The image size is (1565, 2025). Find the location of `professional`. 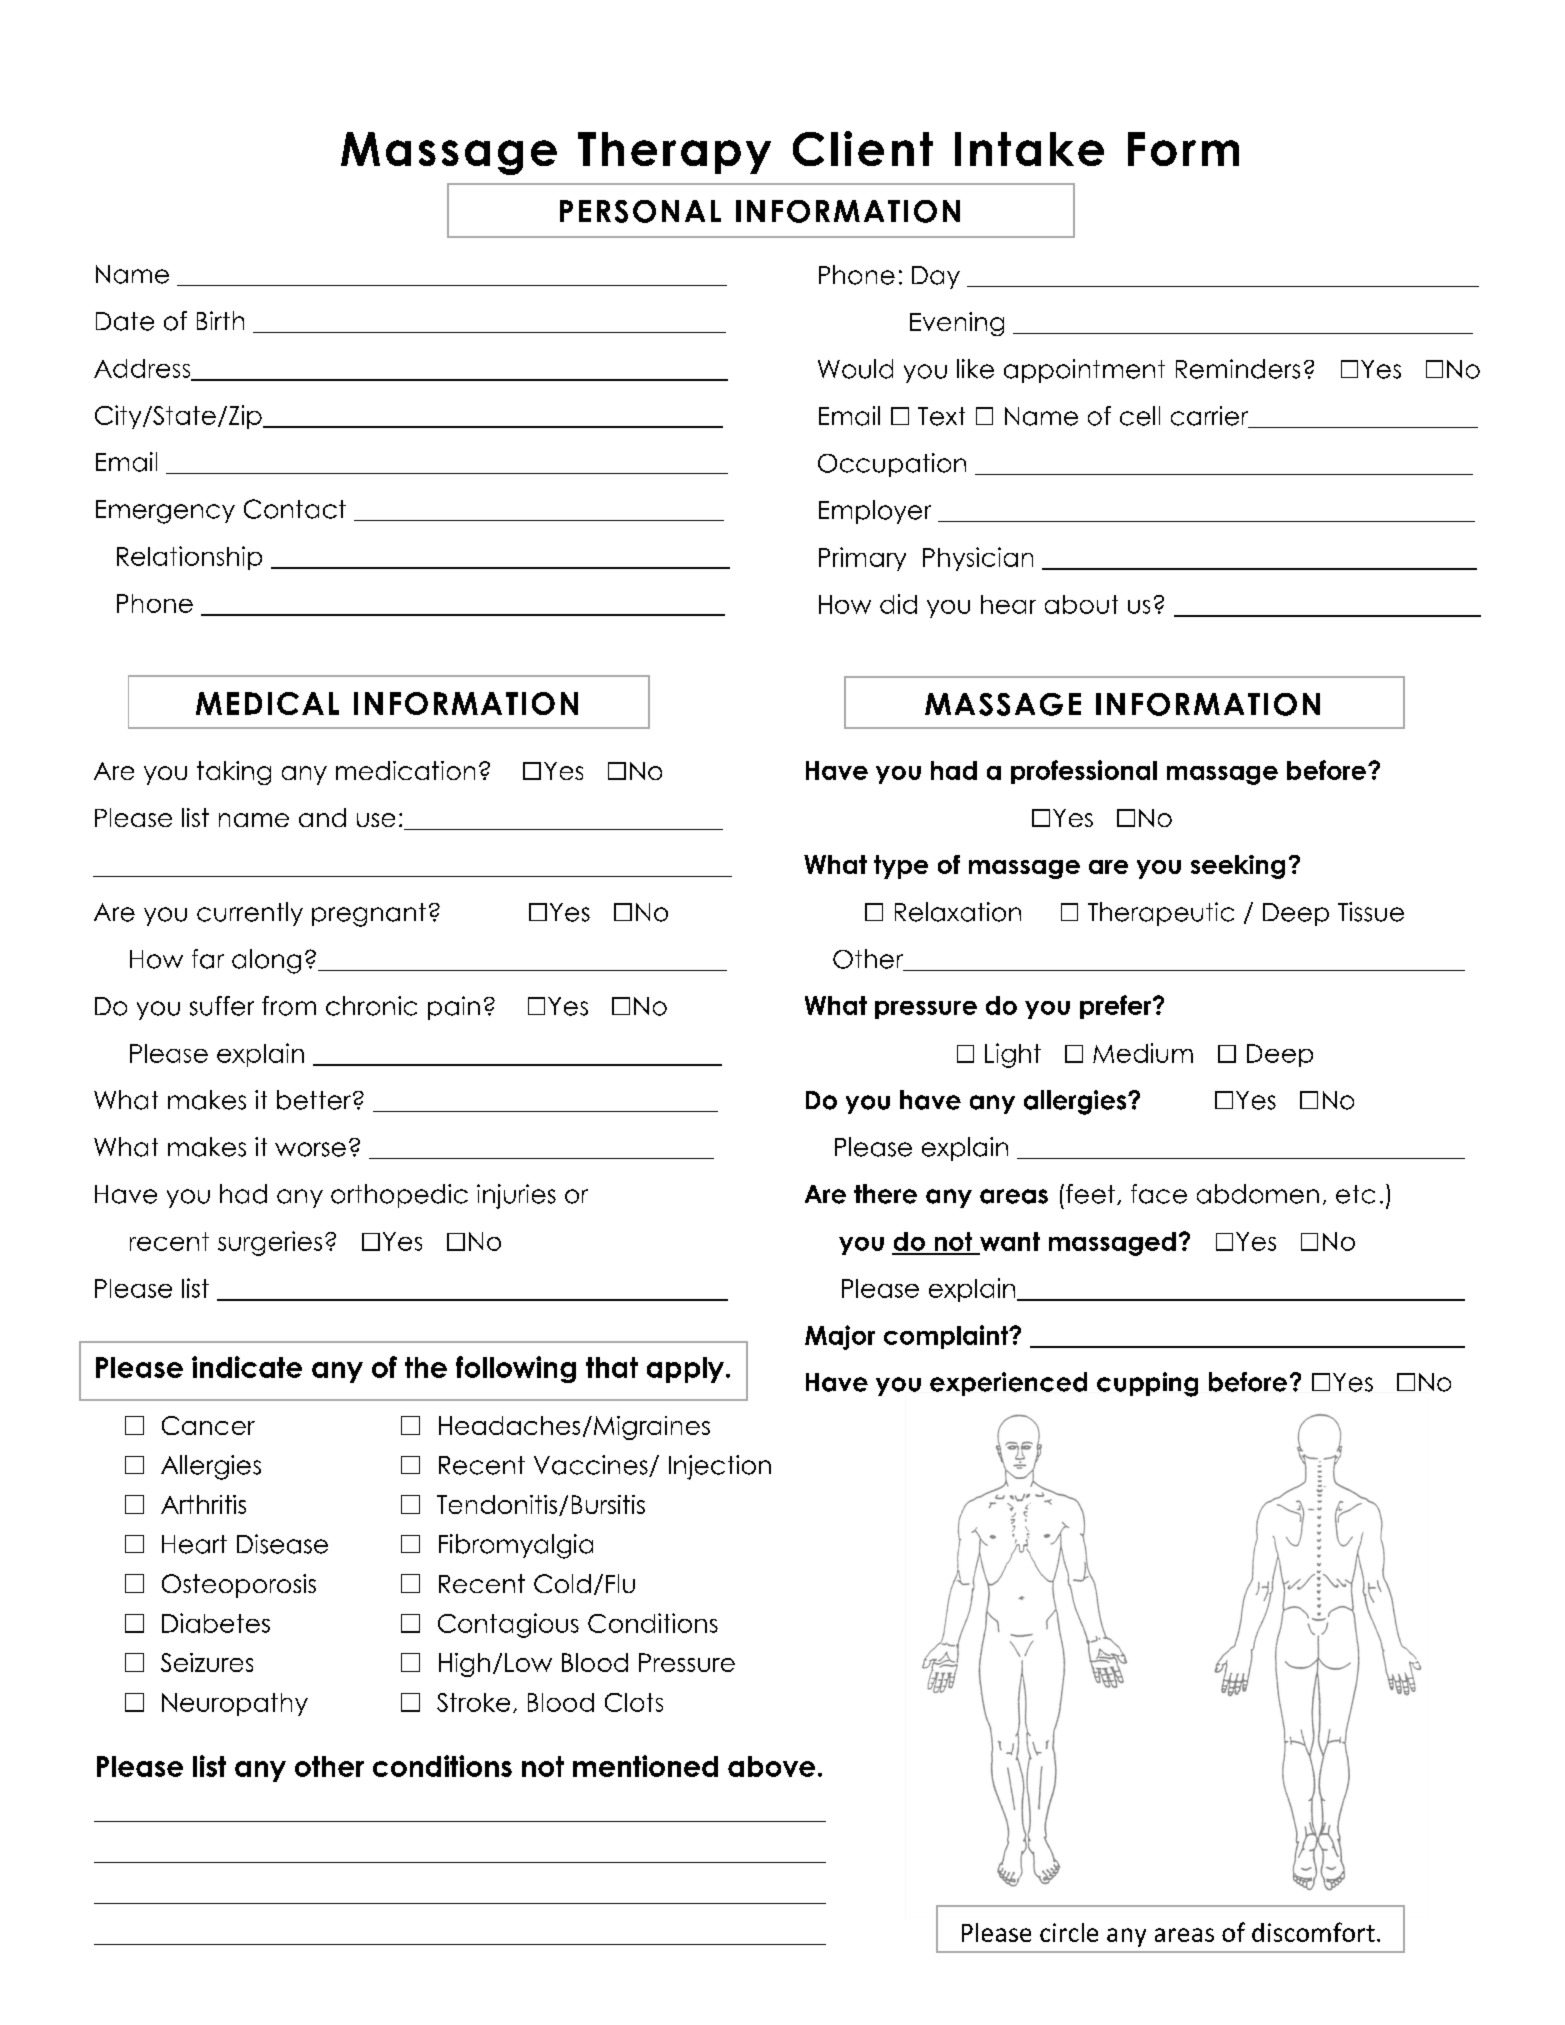

professional is located at coordinates (1084, 772).
